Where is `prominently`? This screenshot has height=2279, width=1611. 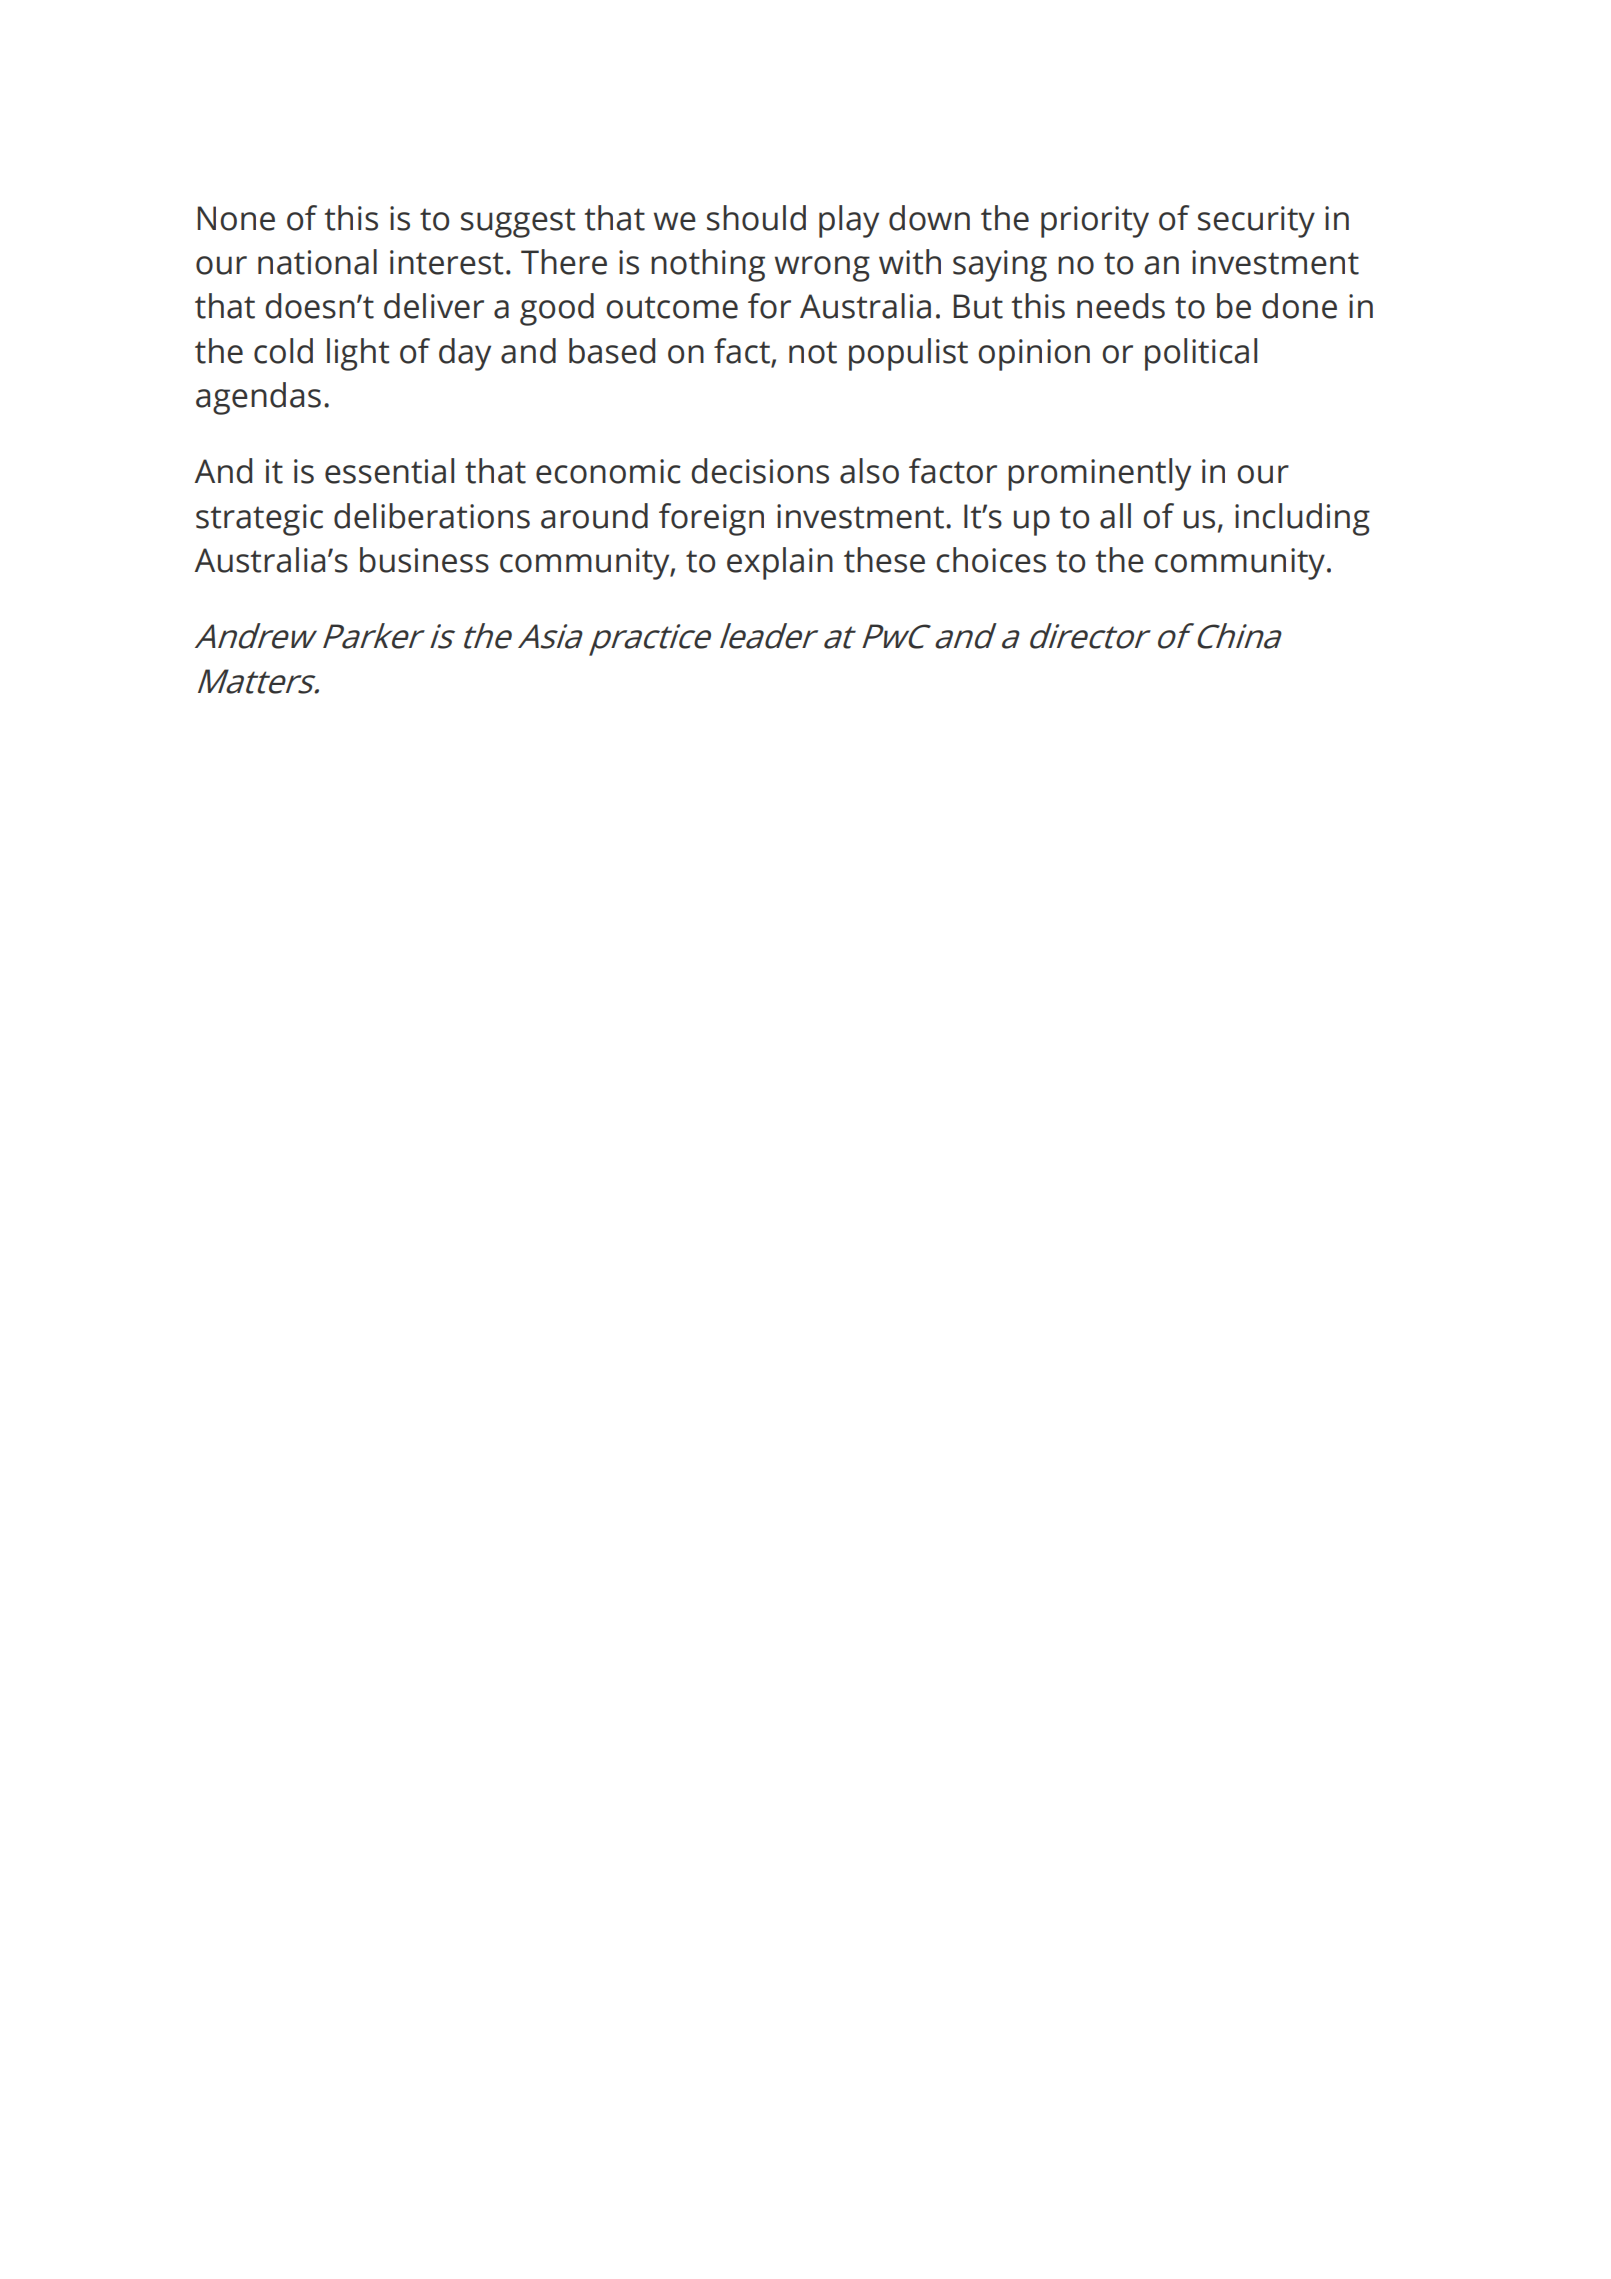
prominently is located at coordinates (1099, 474).
